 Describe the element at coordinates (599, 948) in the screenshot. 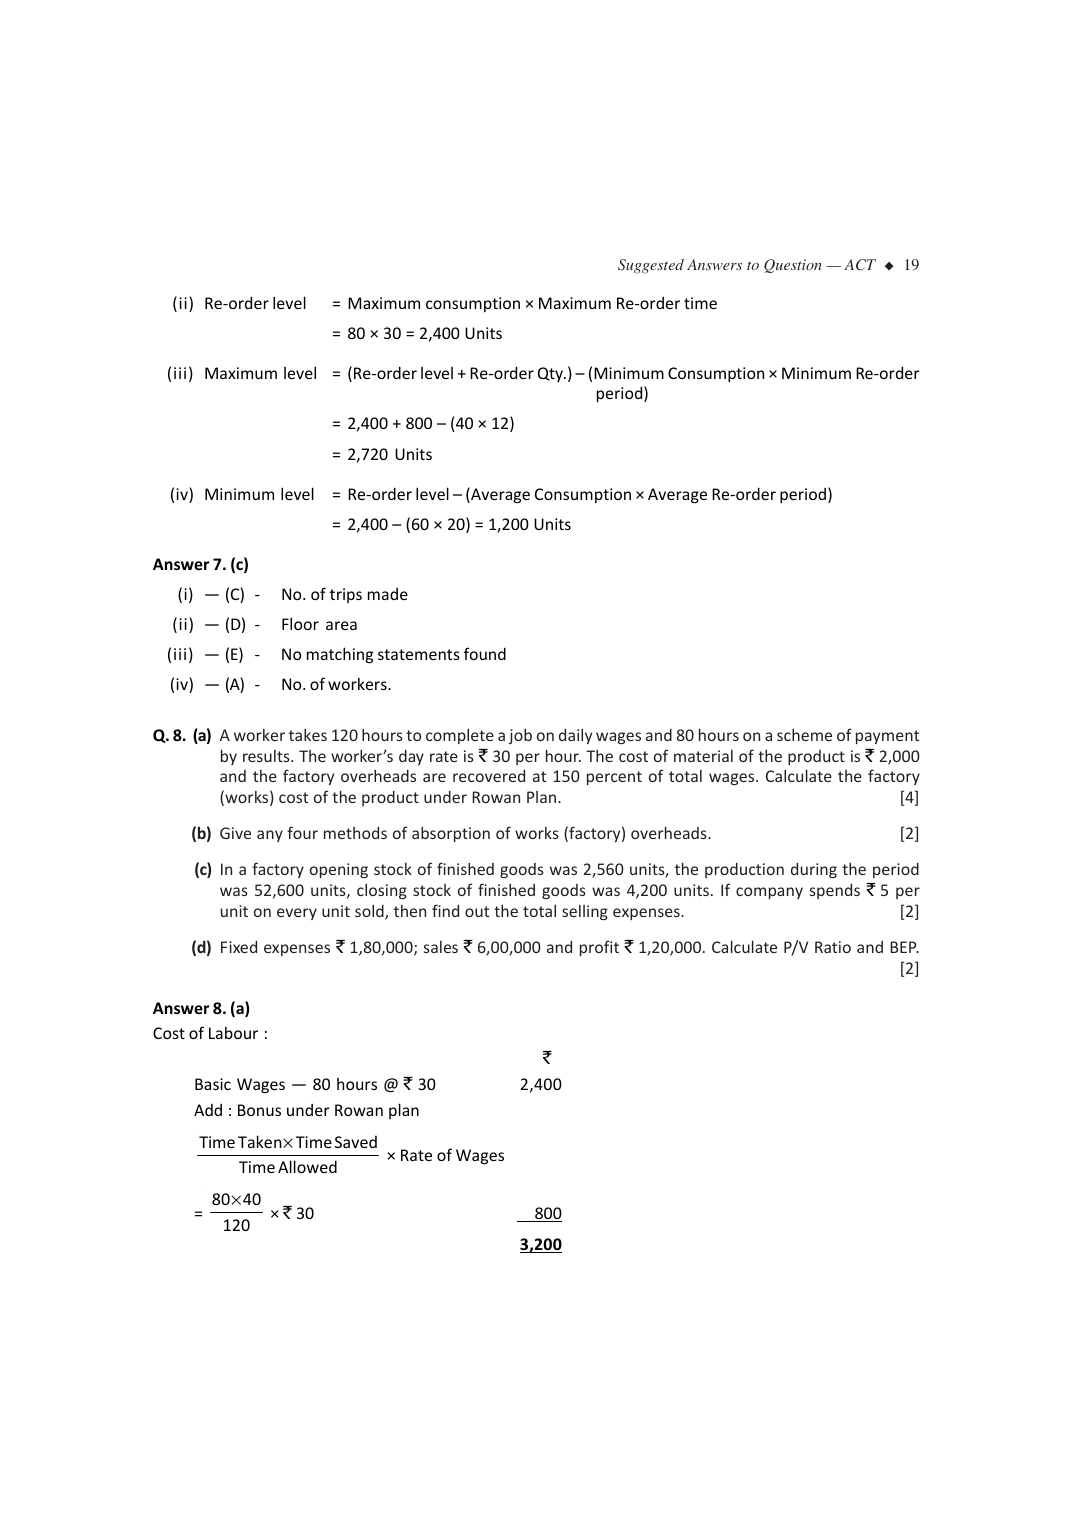

I see `profit` at that location.
